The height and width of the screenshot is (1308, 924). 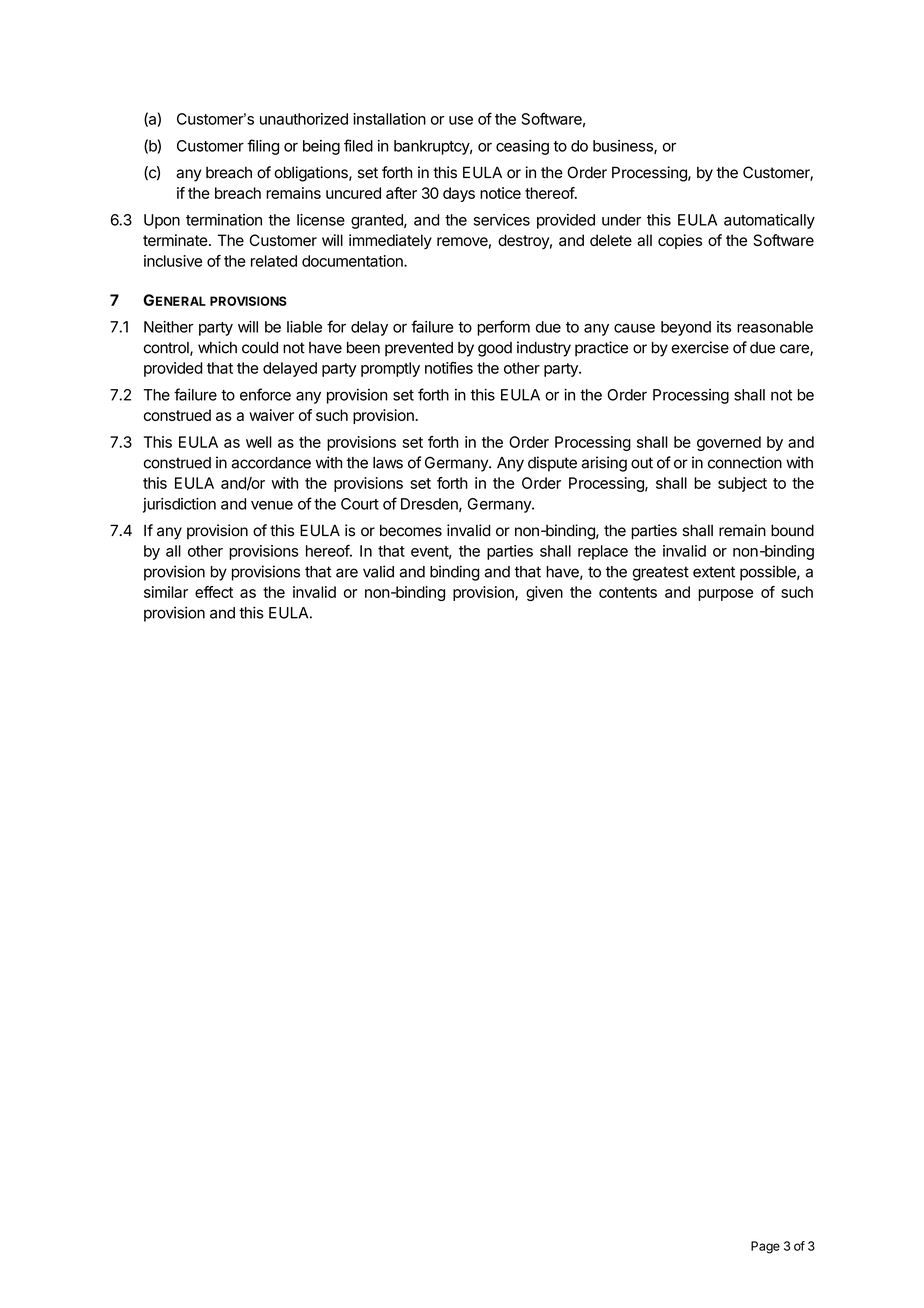 What do you see at coordinates (765, 1247) in the screenshot?
I see `Page` at bounding box center [765, 1247].
